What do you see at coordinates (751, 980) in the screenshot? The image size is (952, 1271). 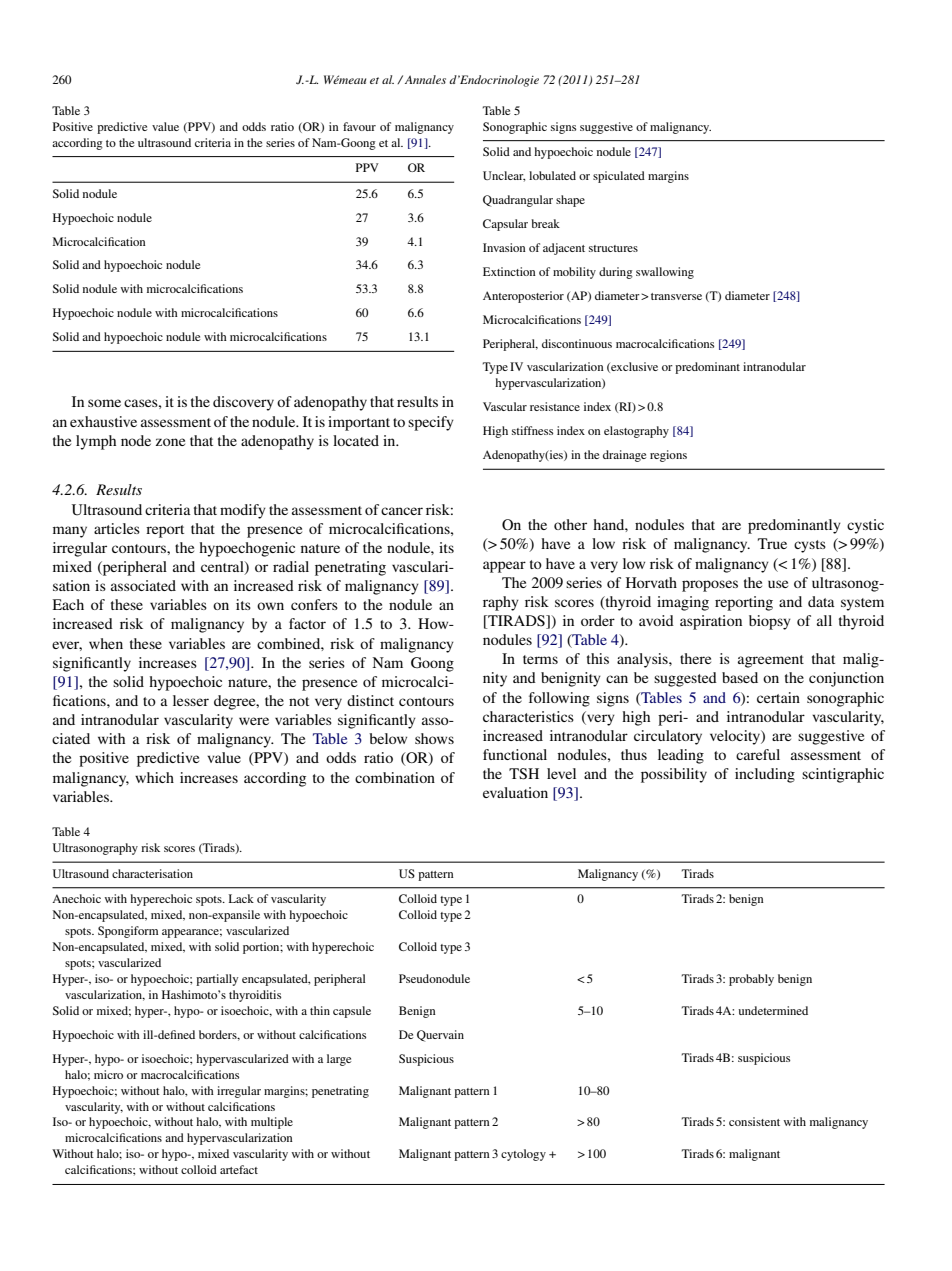 I see `probably` at bounding box center [751, 980].
